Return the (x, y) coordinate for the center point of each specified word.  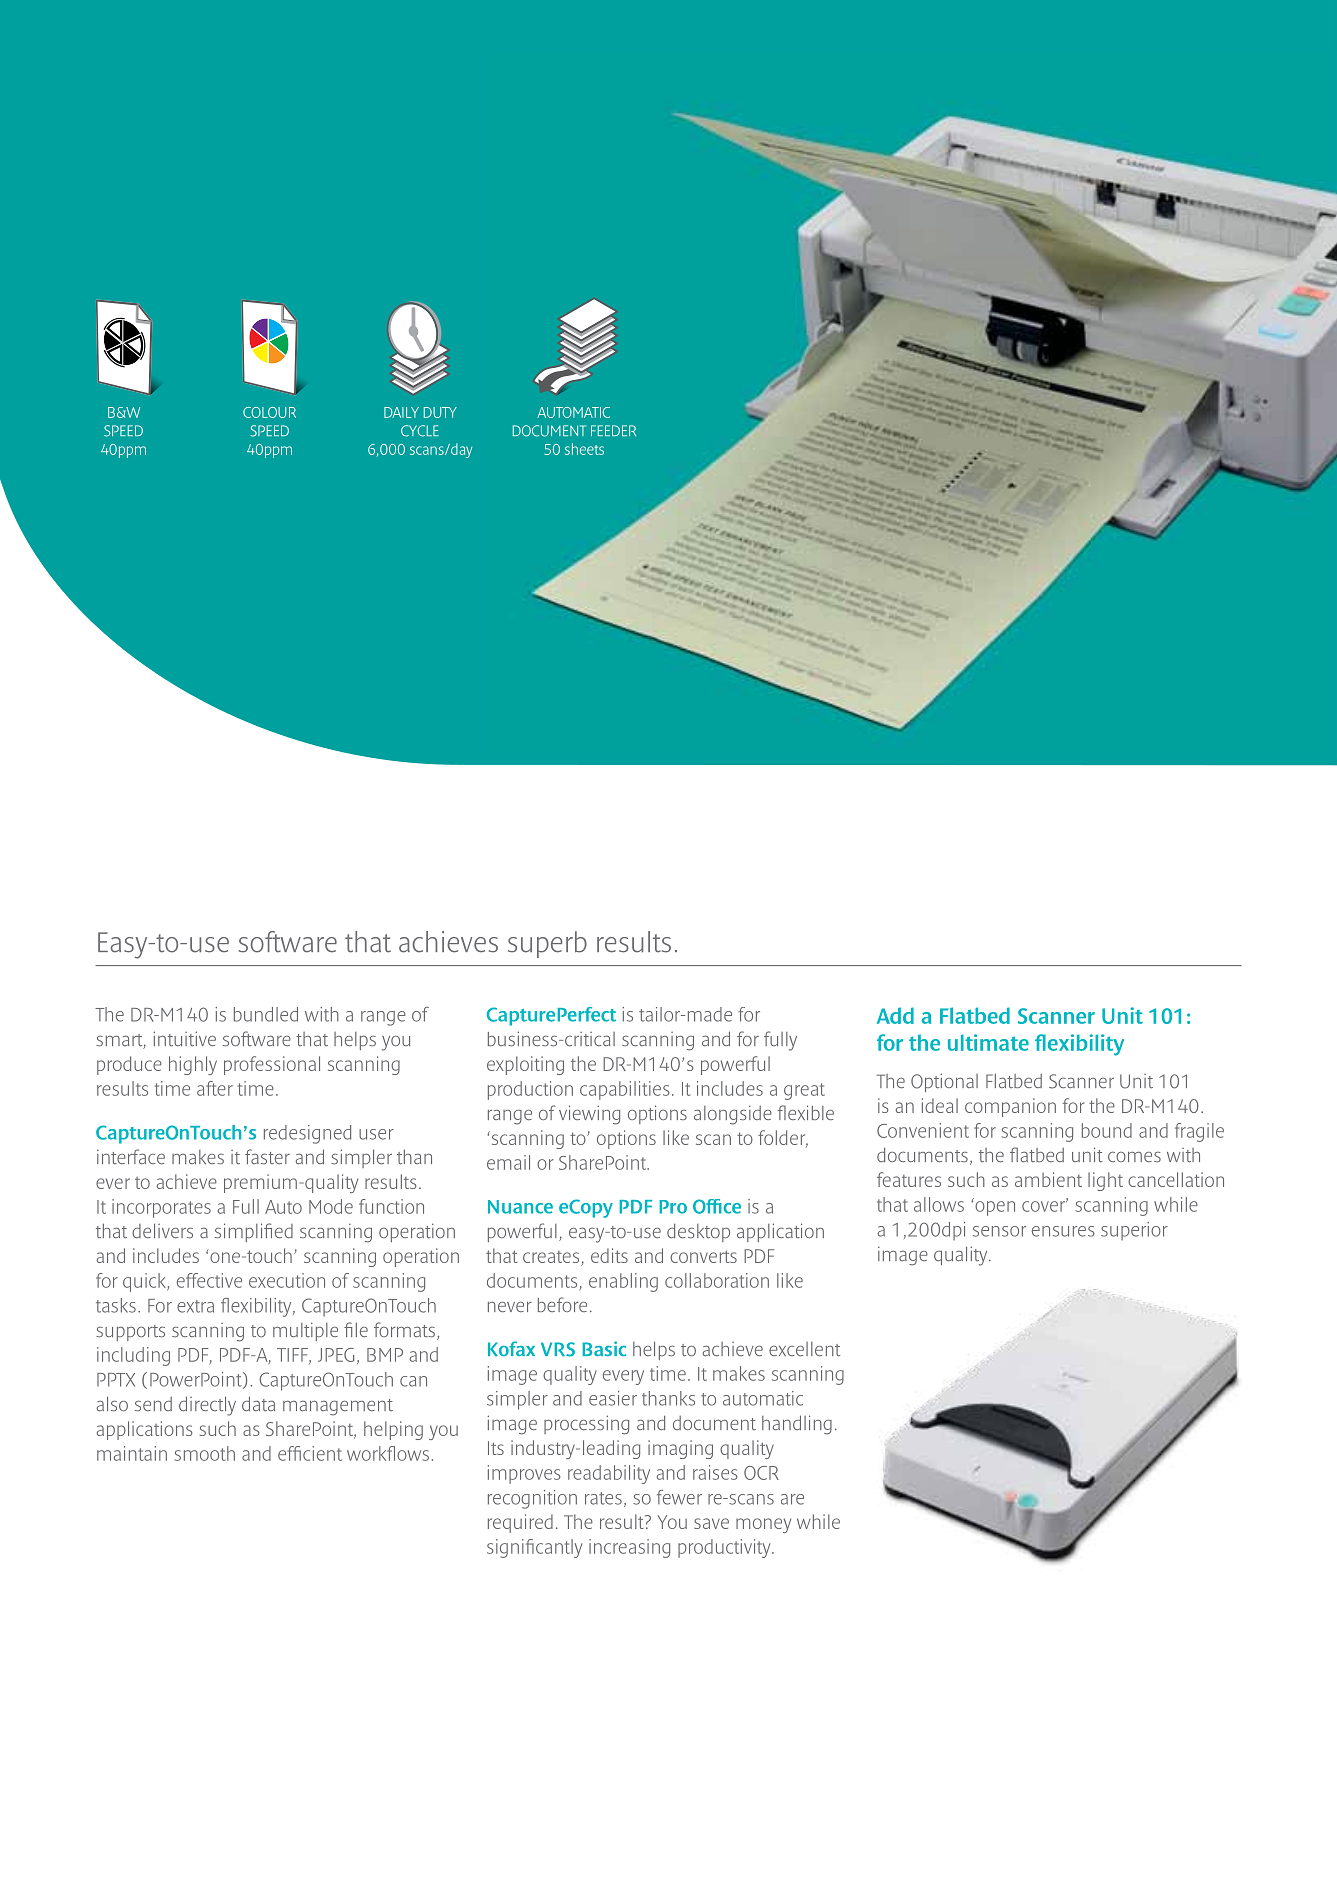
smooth (204, 1453)
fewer (679, 1497)
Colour (269, 412)
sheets (584, 449)
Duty (440, 412)
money (763, 1525)
